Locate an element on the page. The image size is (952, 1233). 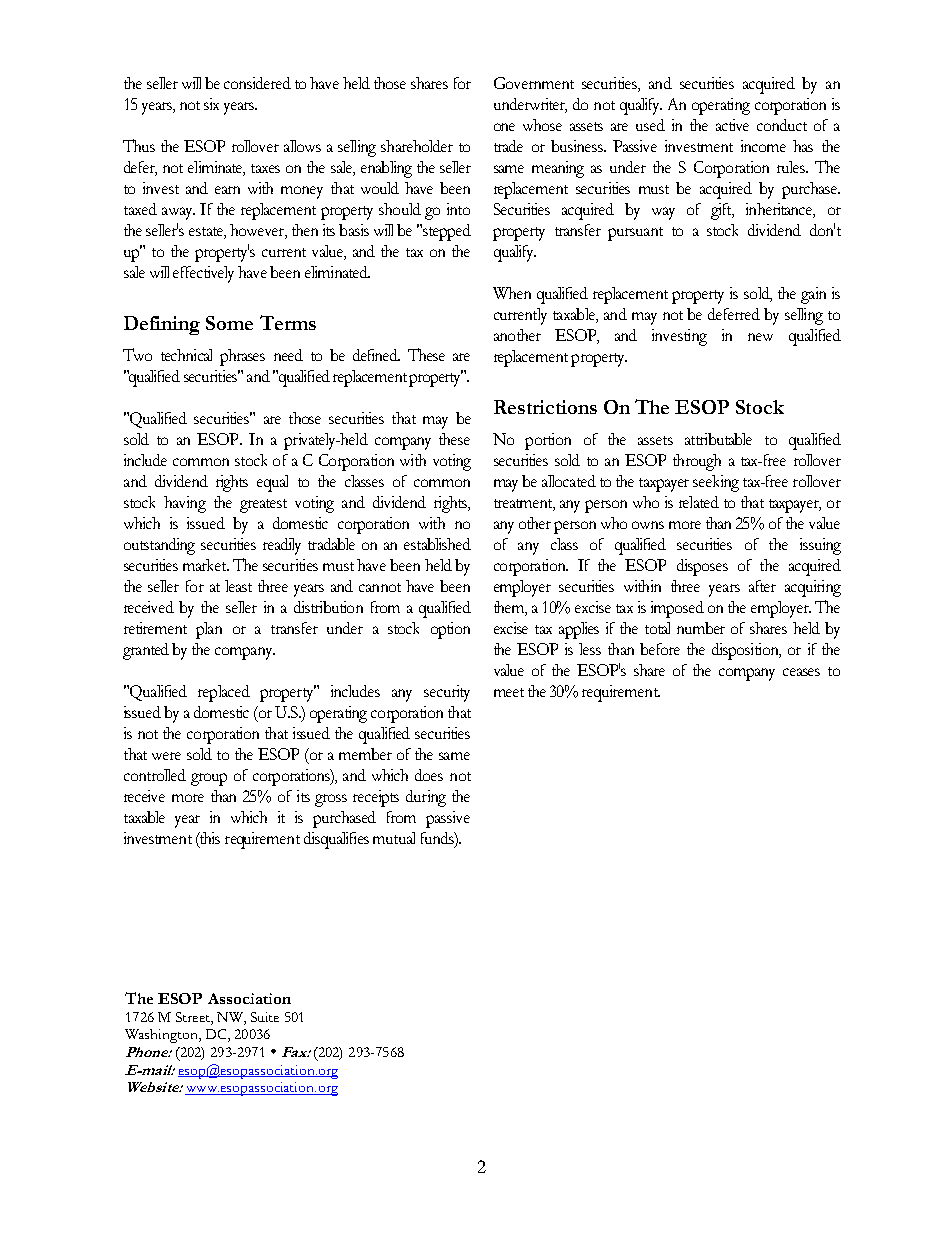
Some is located at coordinates (229, 323).
